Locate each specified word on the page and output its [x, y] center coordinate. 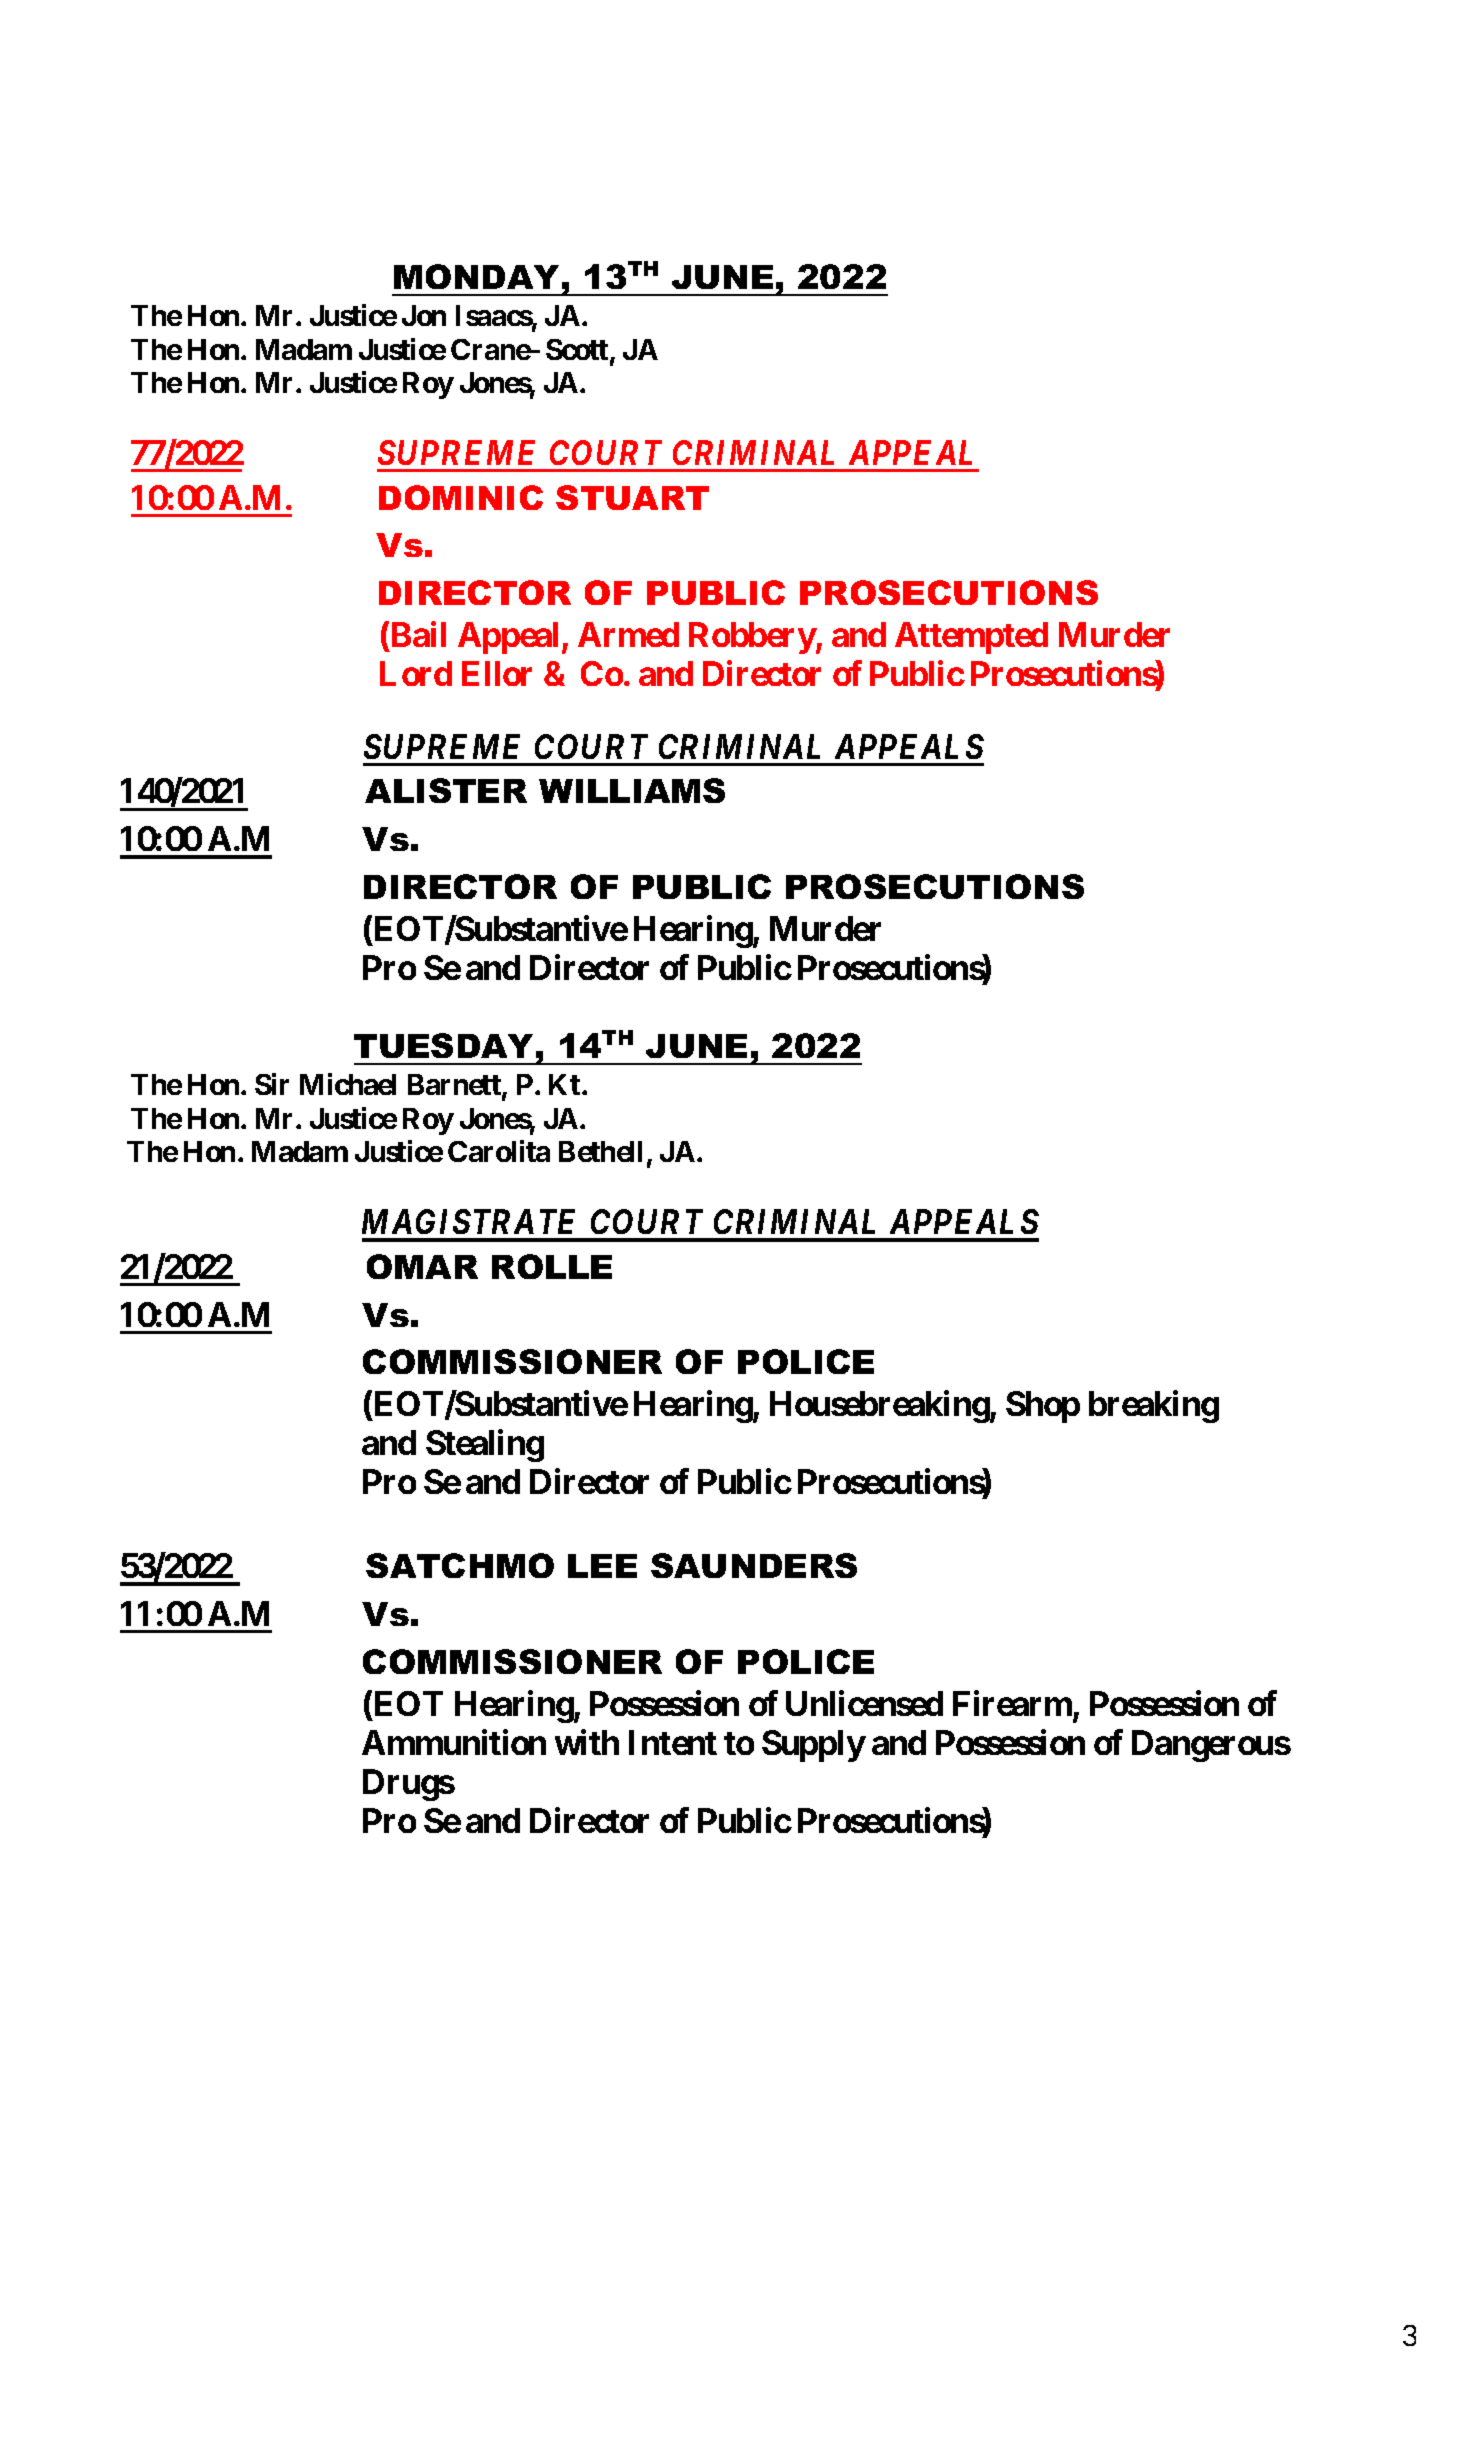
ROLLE [552, 1266]
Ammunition [454, 1742]
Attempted [971, 638]
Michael [348, 1084]
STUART [632, 497]
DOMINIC [461, 497]
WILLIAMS [632, 790]
